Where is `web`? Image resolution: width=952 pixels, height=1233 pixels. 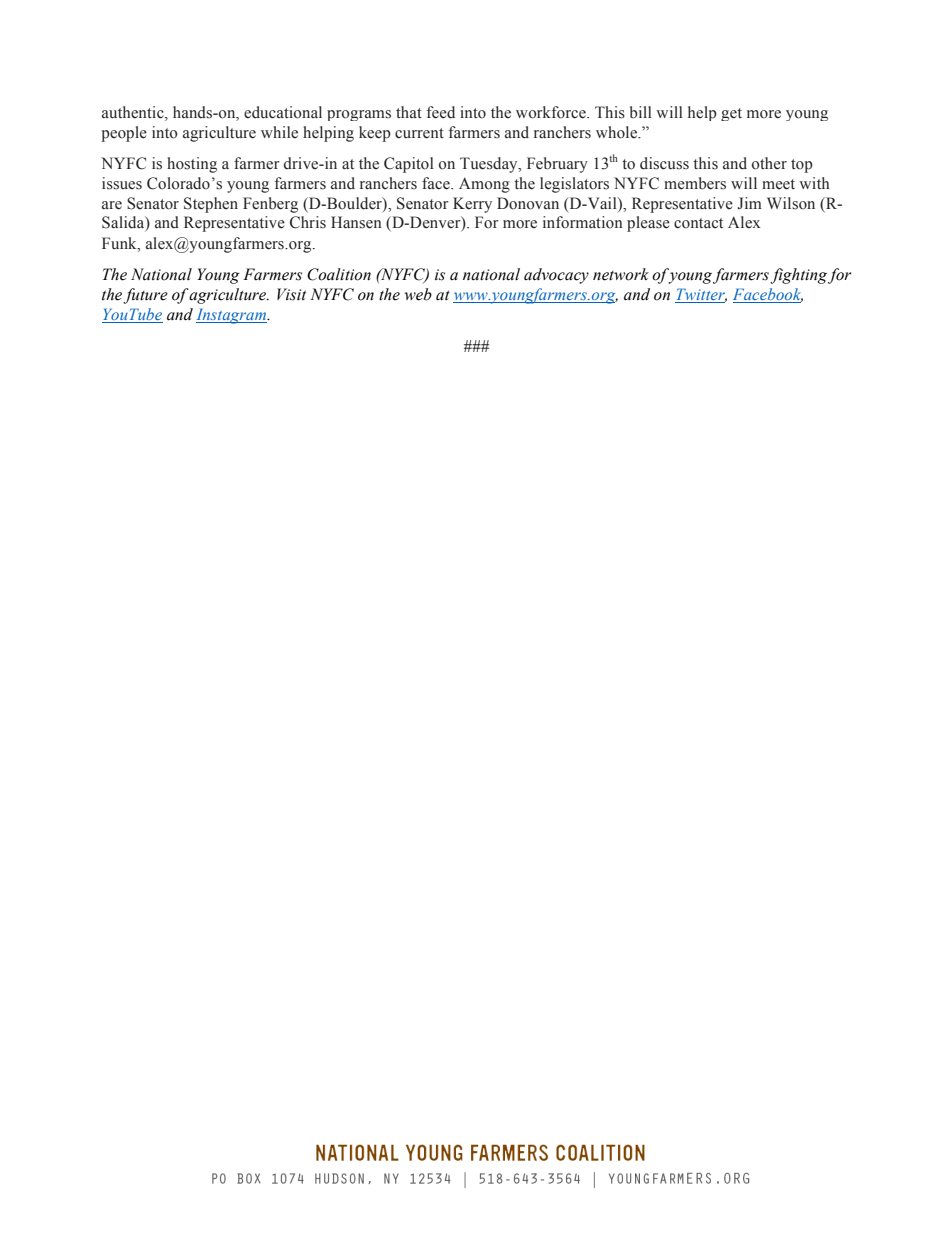 web is located at coordinates (418, 294).
